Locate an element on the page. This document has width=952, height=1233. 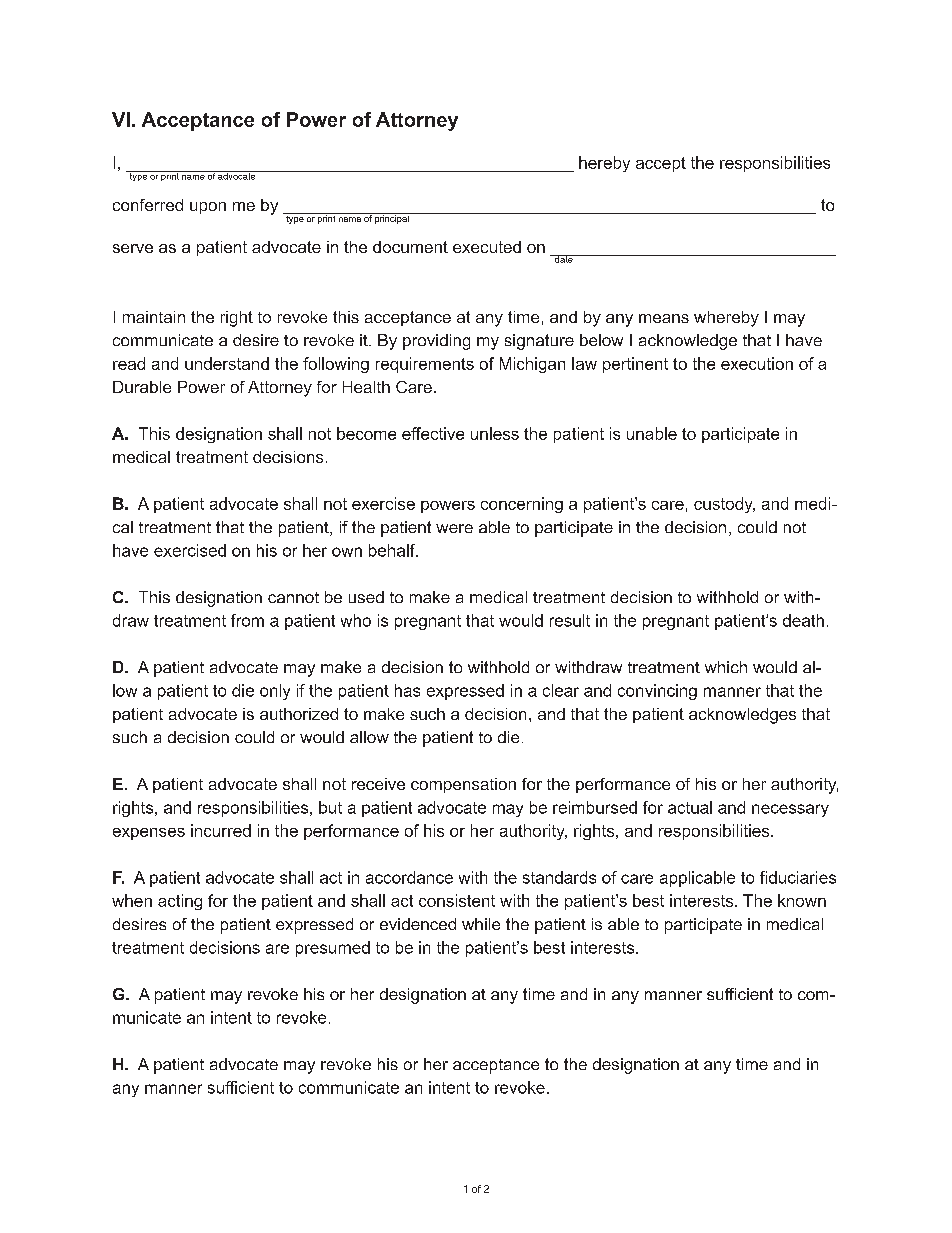
acting is located at coordinates (180, 902).
